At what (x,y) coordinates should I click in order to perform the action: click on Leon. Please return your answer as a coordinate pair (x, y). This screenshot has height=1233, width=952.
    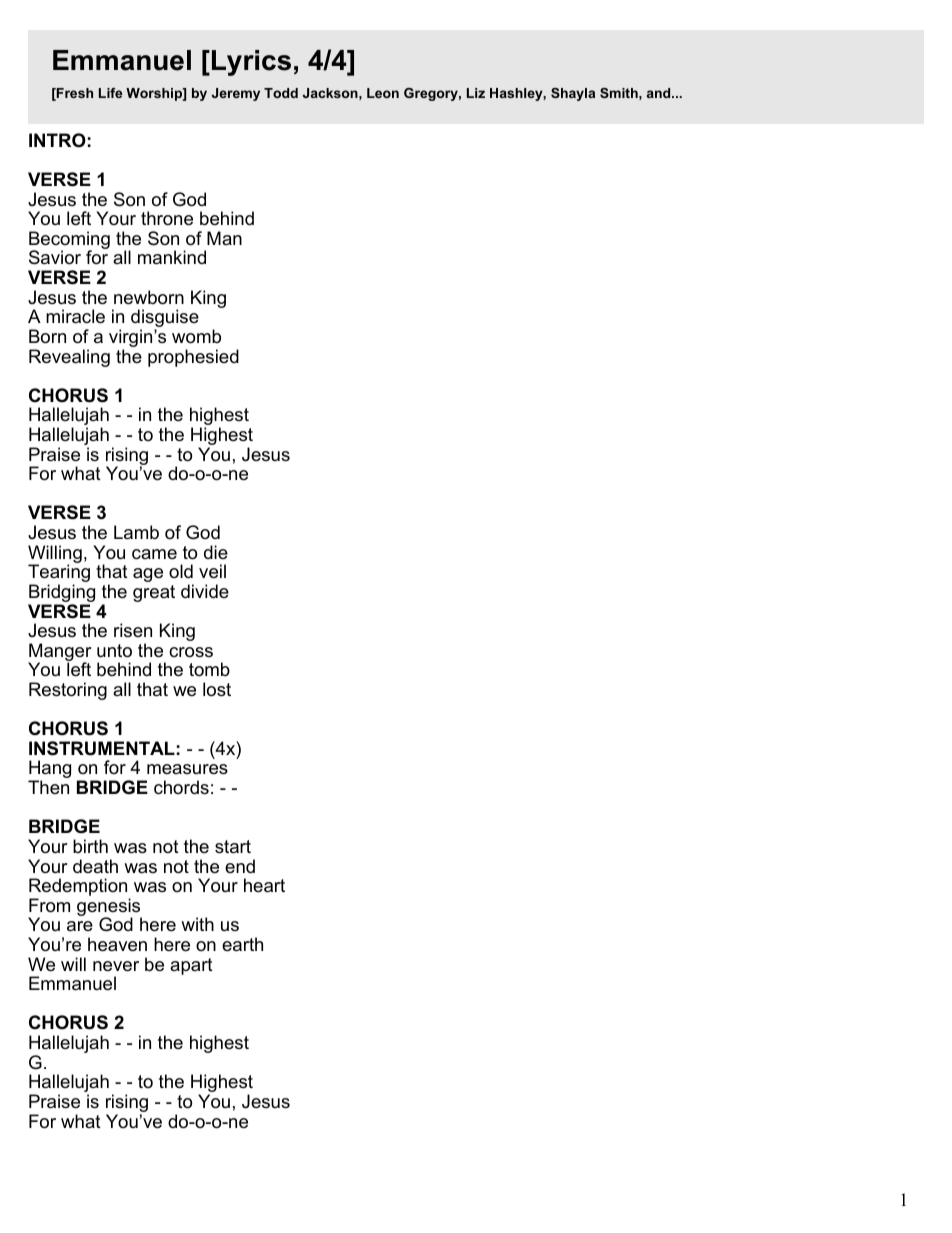
    Looking at the image, I should click on (383, 93).
